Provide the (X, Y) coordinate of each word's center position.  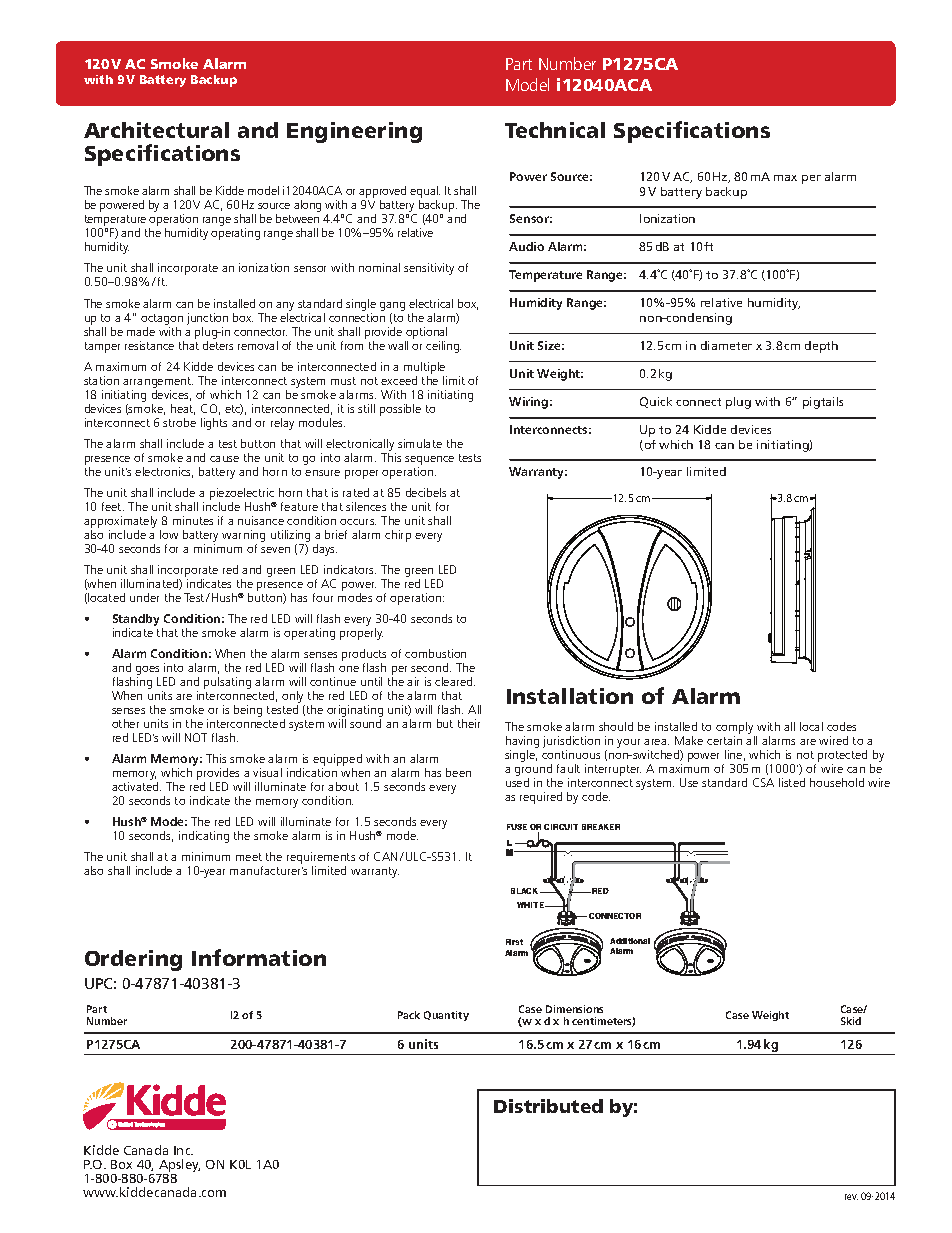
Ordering (133, 960)
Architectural (156, 130)
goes (147, 670)
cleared (455, 681)
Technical (555, 130)
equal (425, 193)
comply (735, 729)
